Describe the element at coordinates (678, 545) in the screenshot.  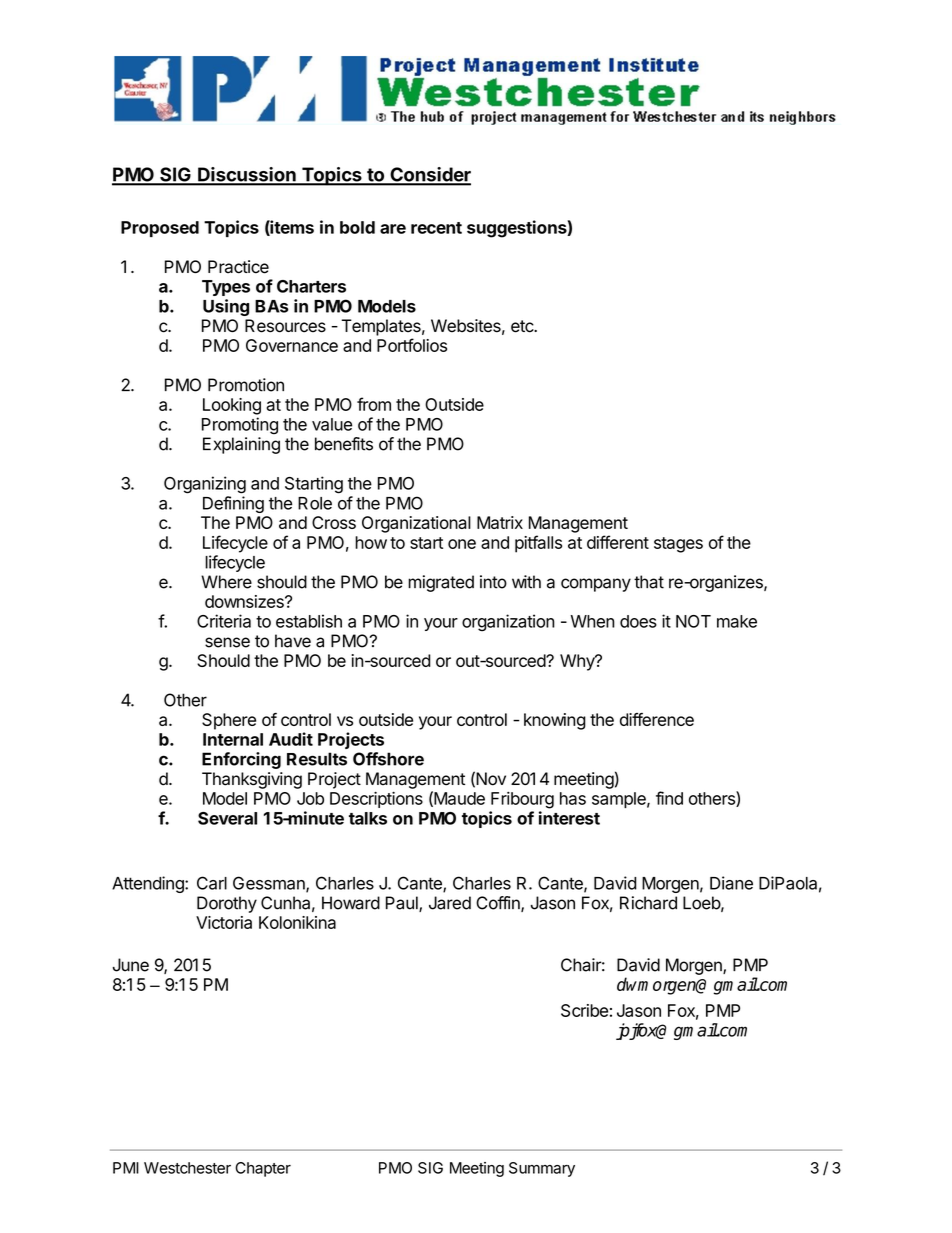
I see `stages` at that location.
